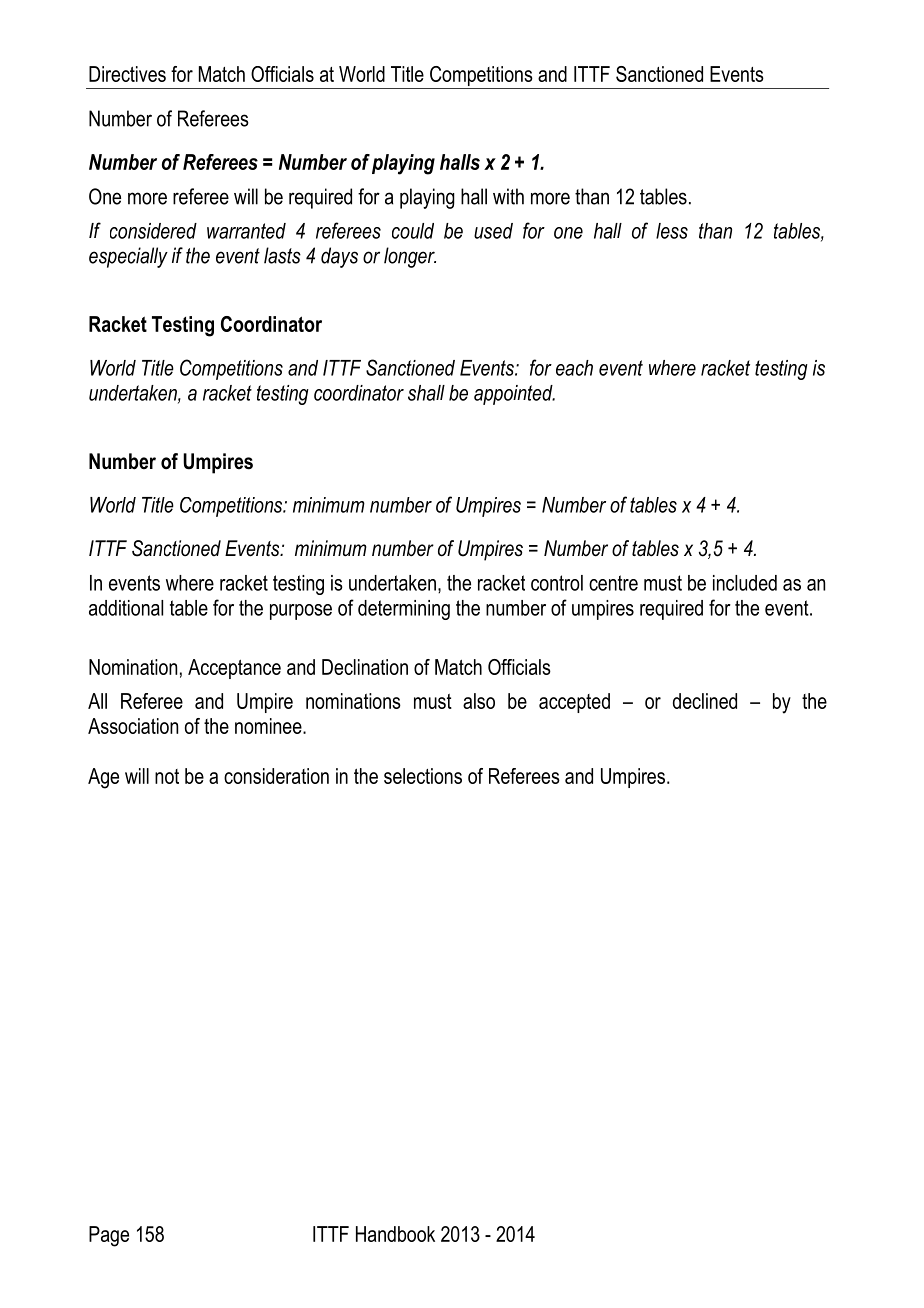 This document has height=1308, width=924. Describe the element at coordinates (423, 776) in the document. I see `selections` at that location.
